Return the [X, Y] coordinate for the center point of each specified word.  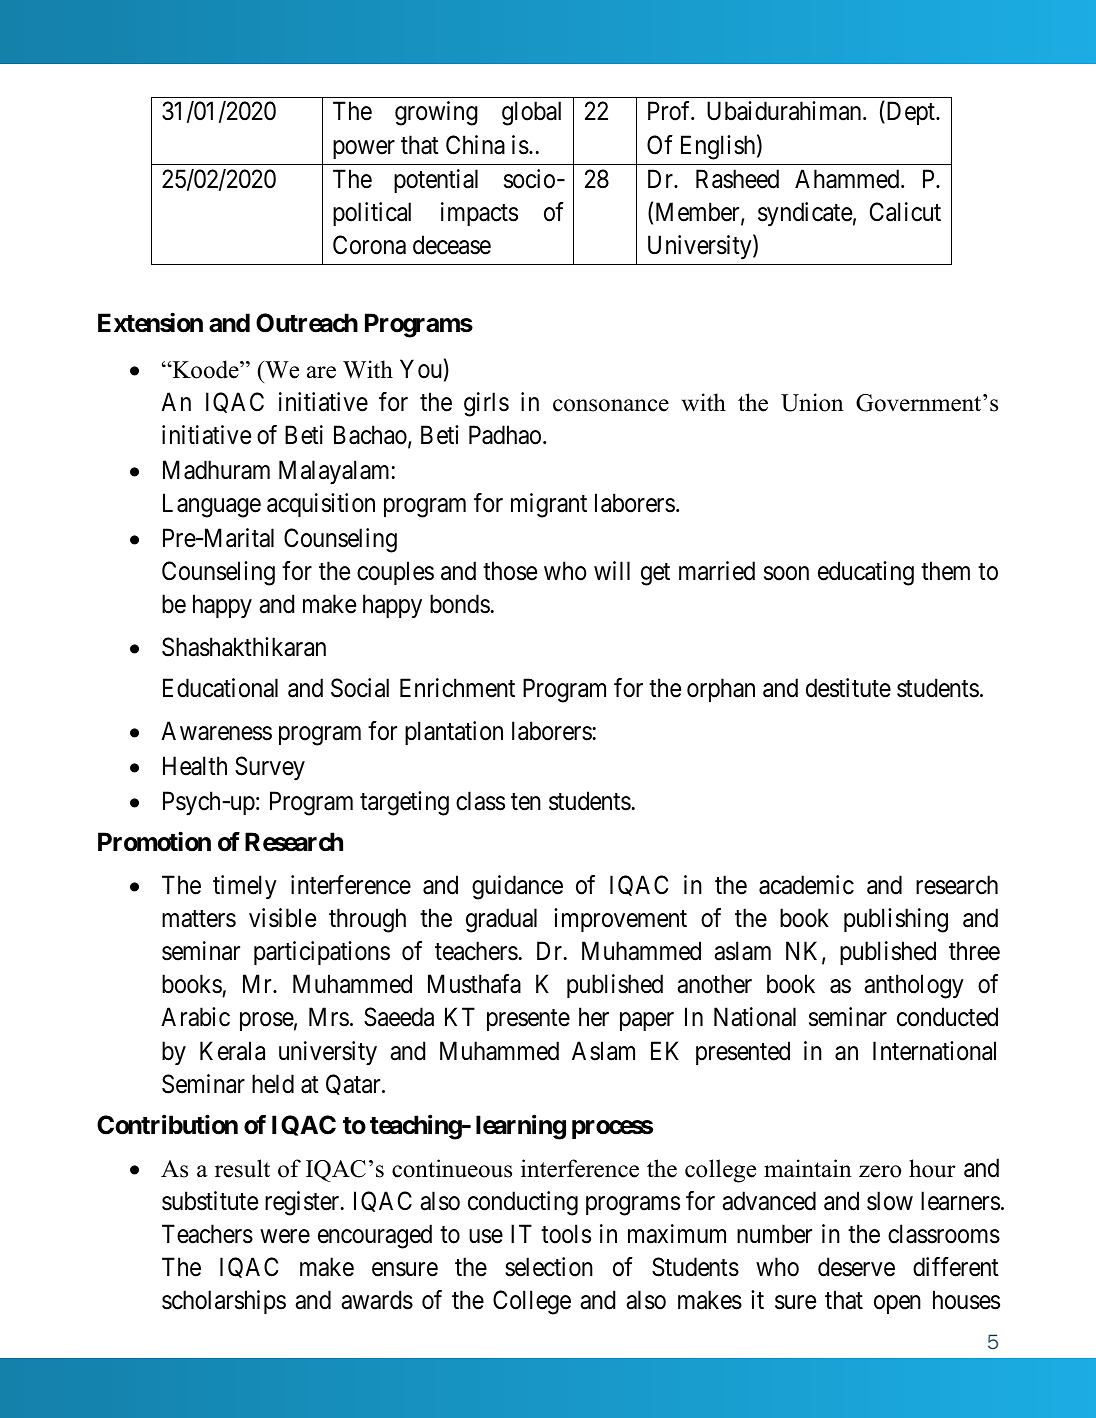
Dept [910, 113]
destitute [848, 688]
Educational [220, 688]
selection [549, 1267]
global [531, 113]
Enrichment [457, 688]
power [364, 149]
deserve [856, 1267]
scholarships [224, 1302]
